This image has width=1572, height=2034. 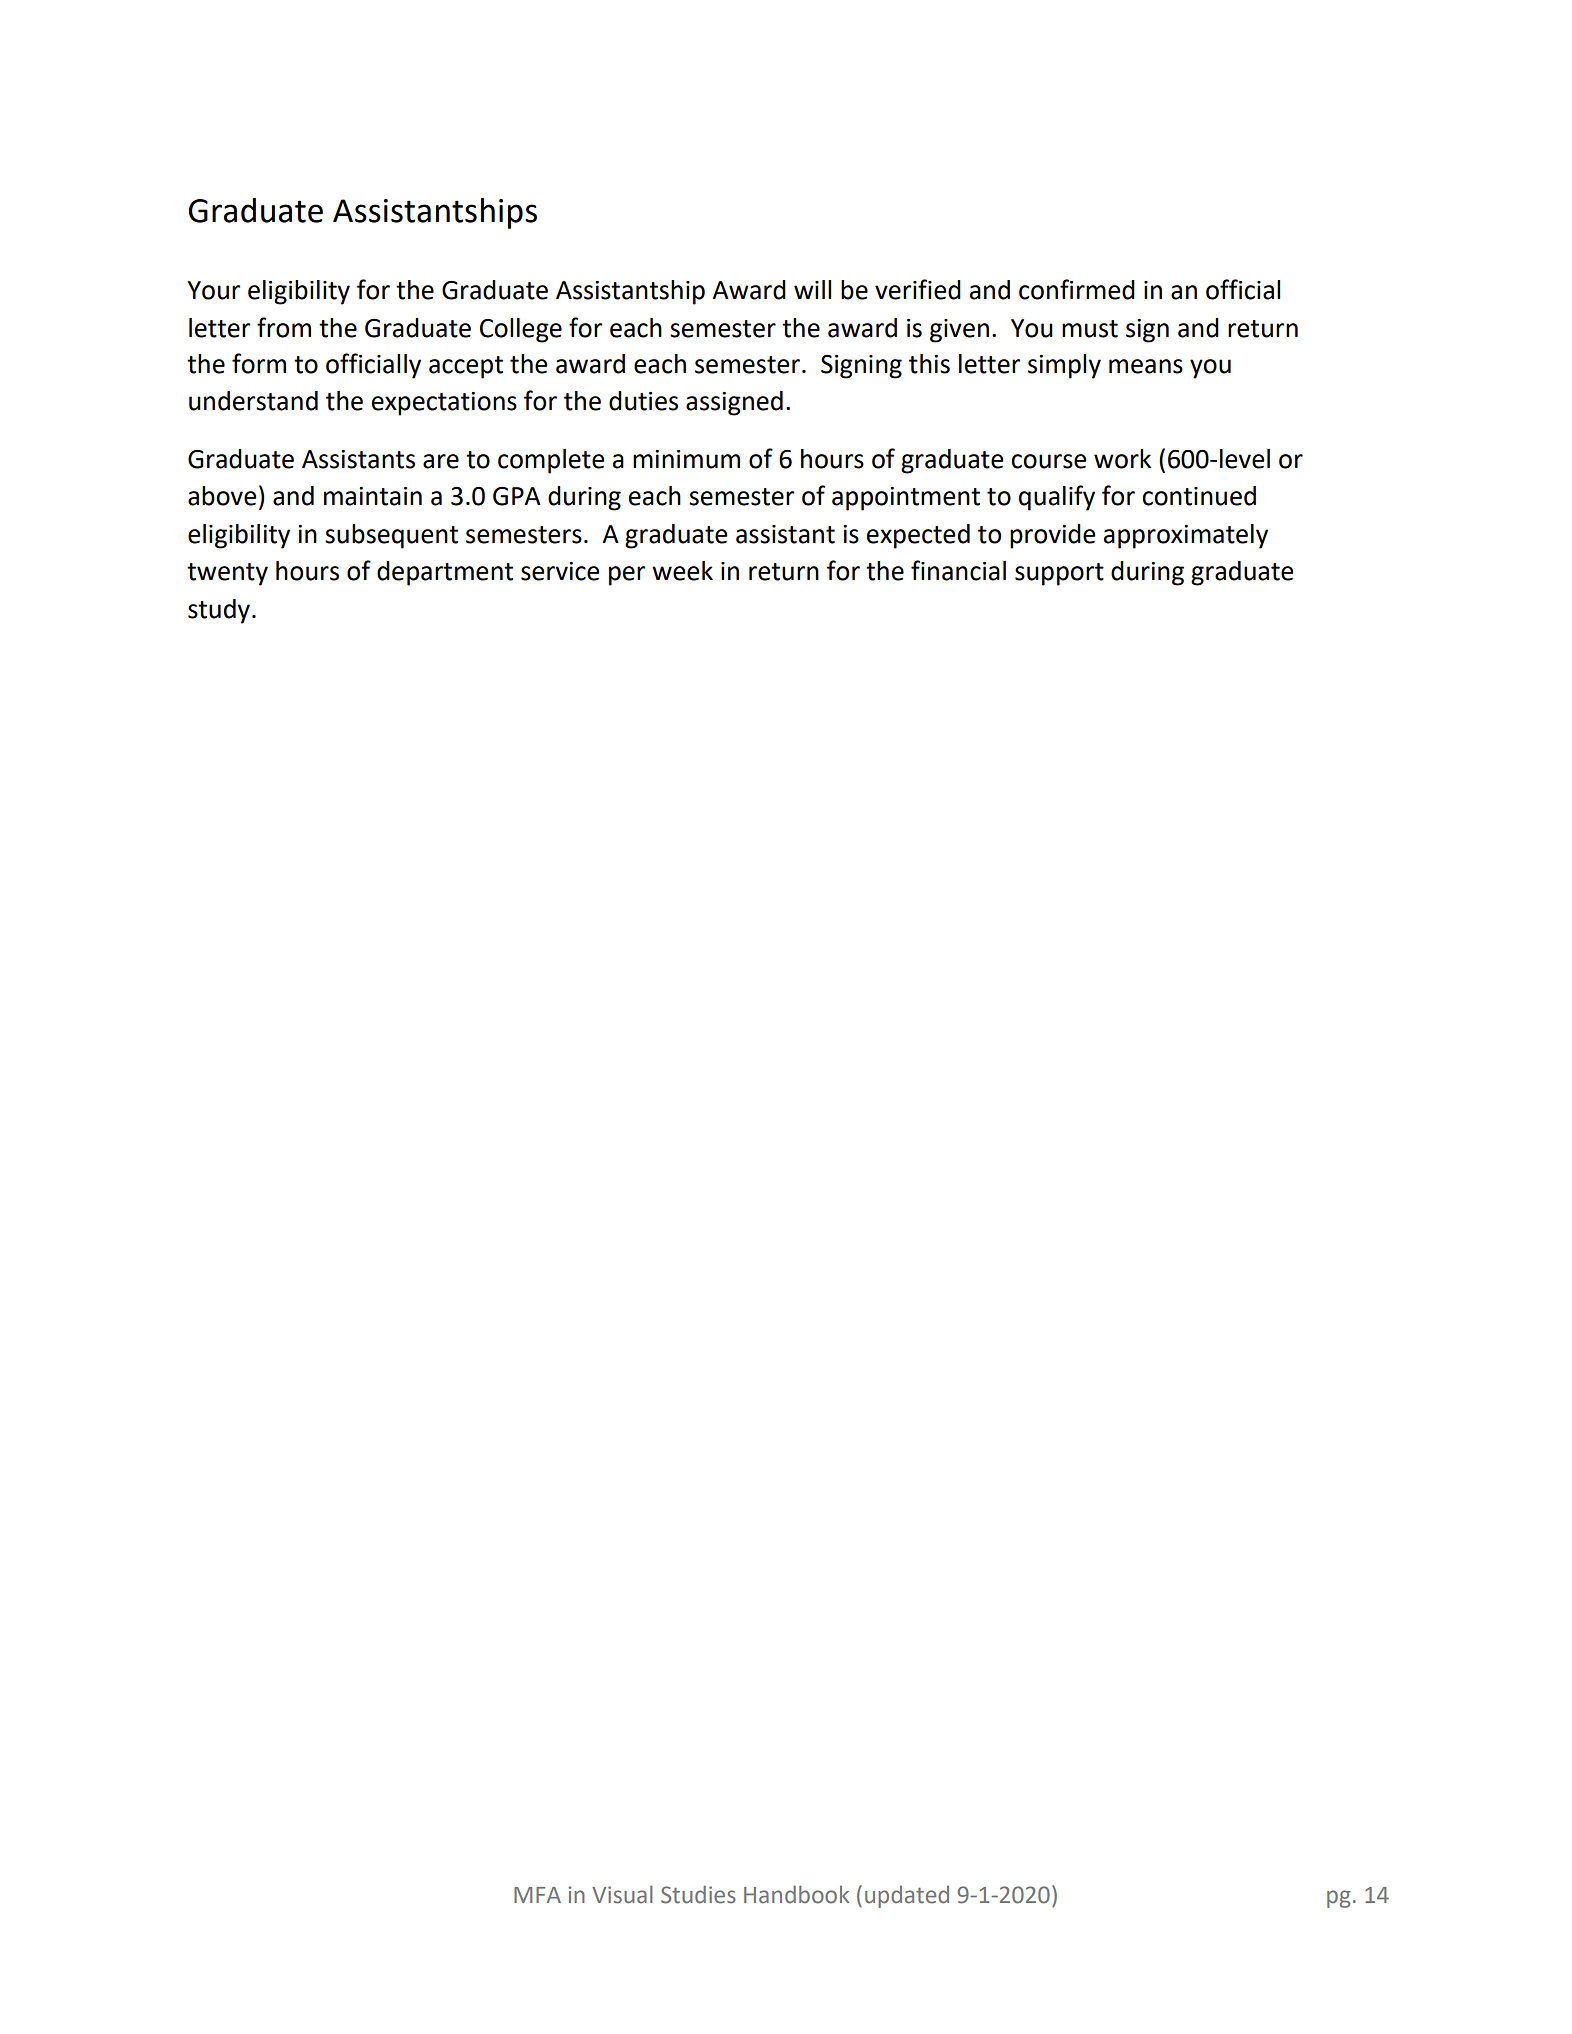 What do you see at coordinates (219, 611) in the image?
I see `study` at bounding box center [219, 611].
